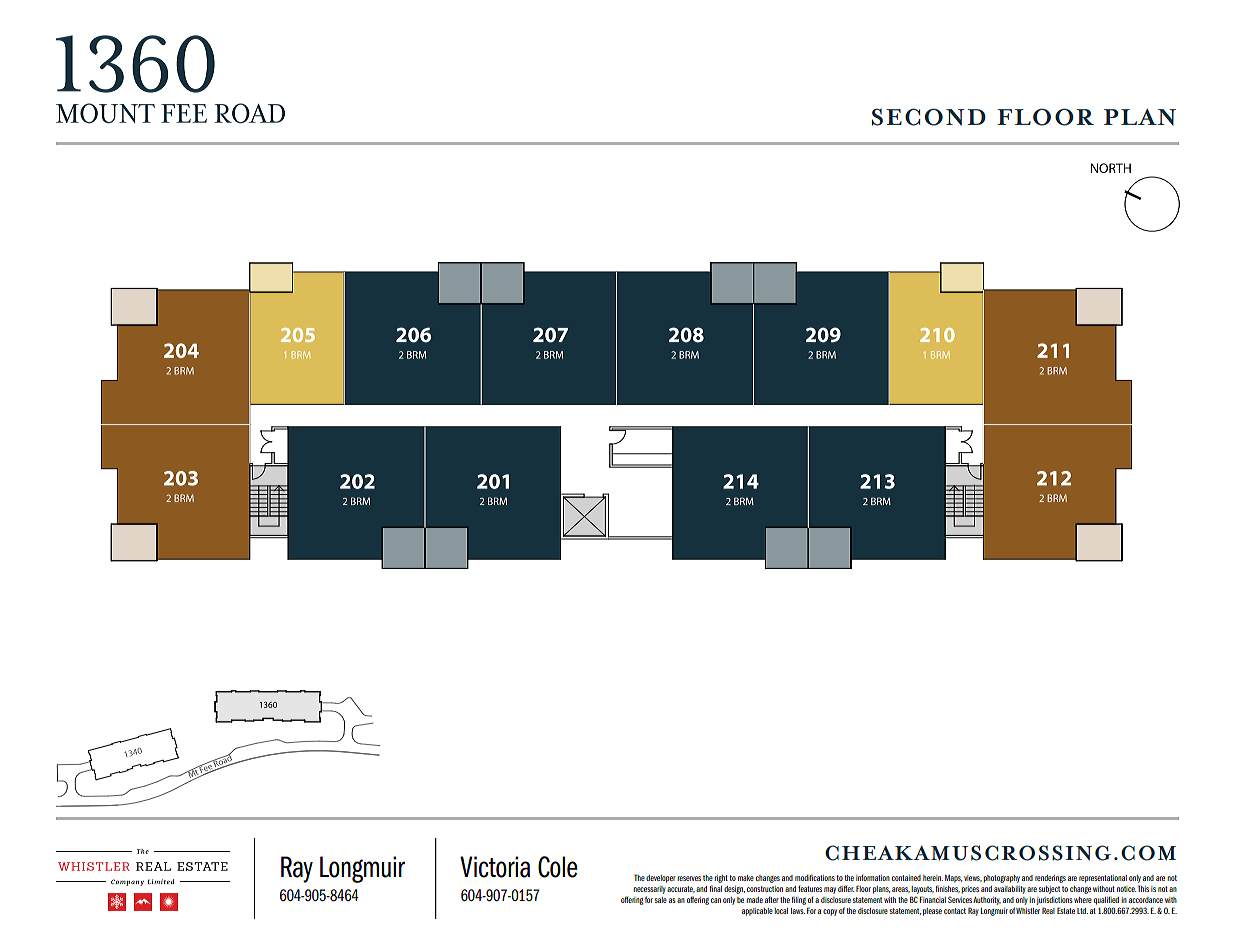 This document has height=952, width=1233. Describe the element at coordinates (649, 890) in the document. I see `necessarily` at that location.
